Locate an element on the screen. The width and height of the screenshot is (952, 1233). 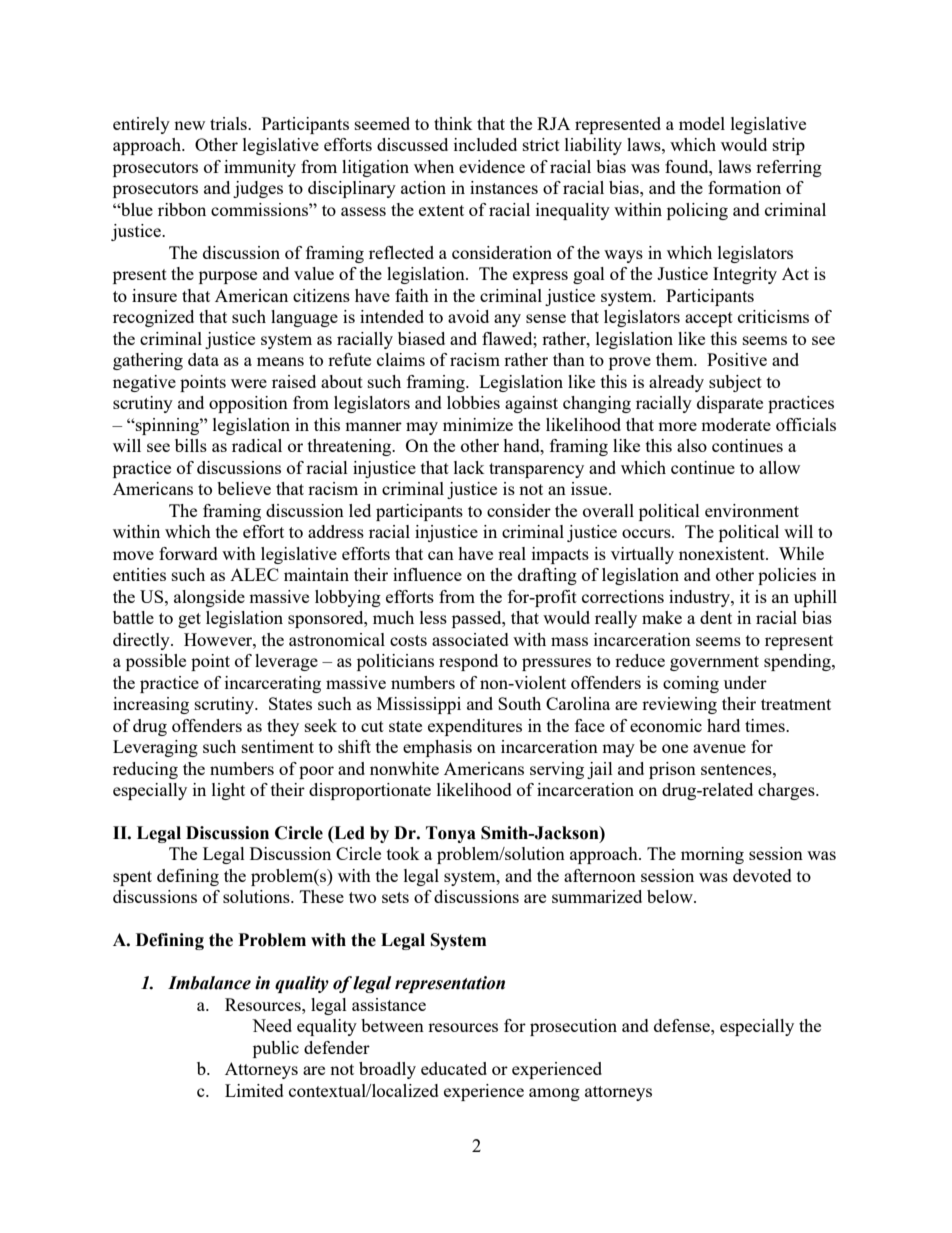
prosecution is located at coordinates (573, 1027).
